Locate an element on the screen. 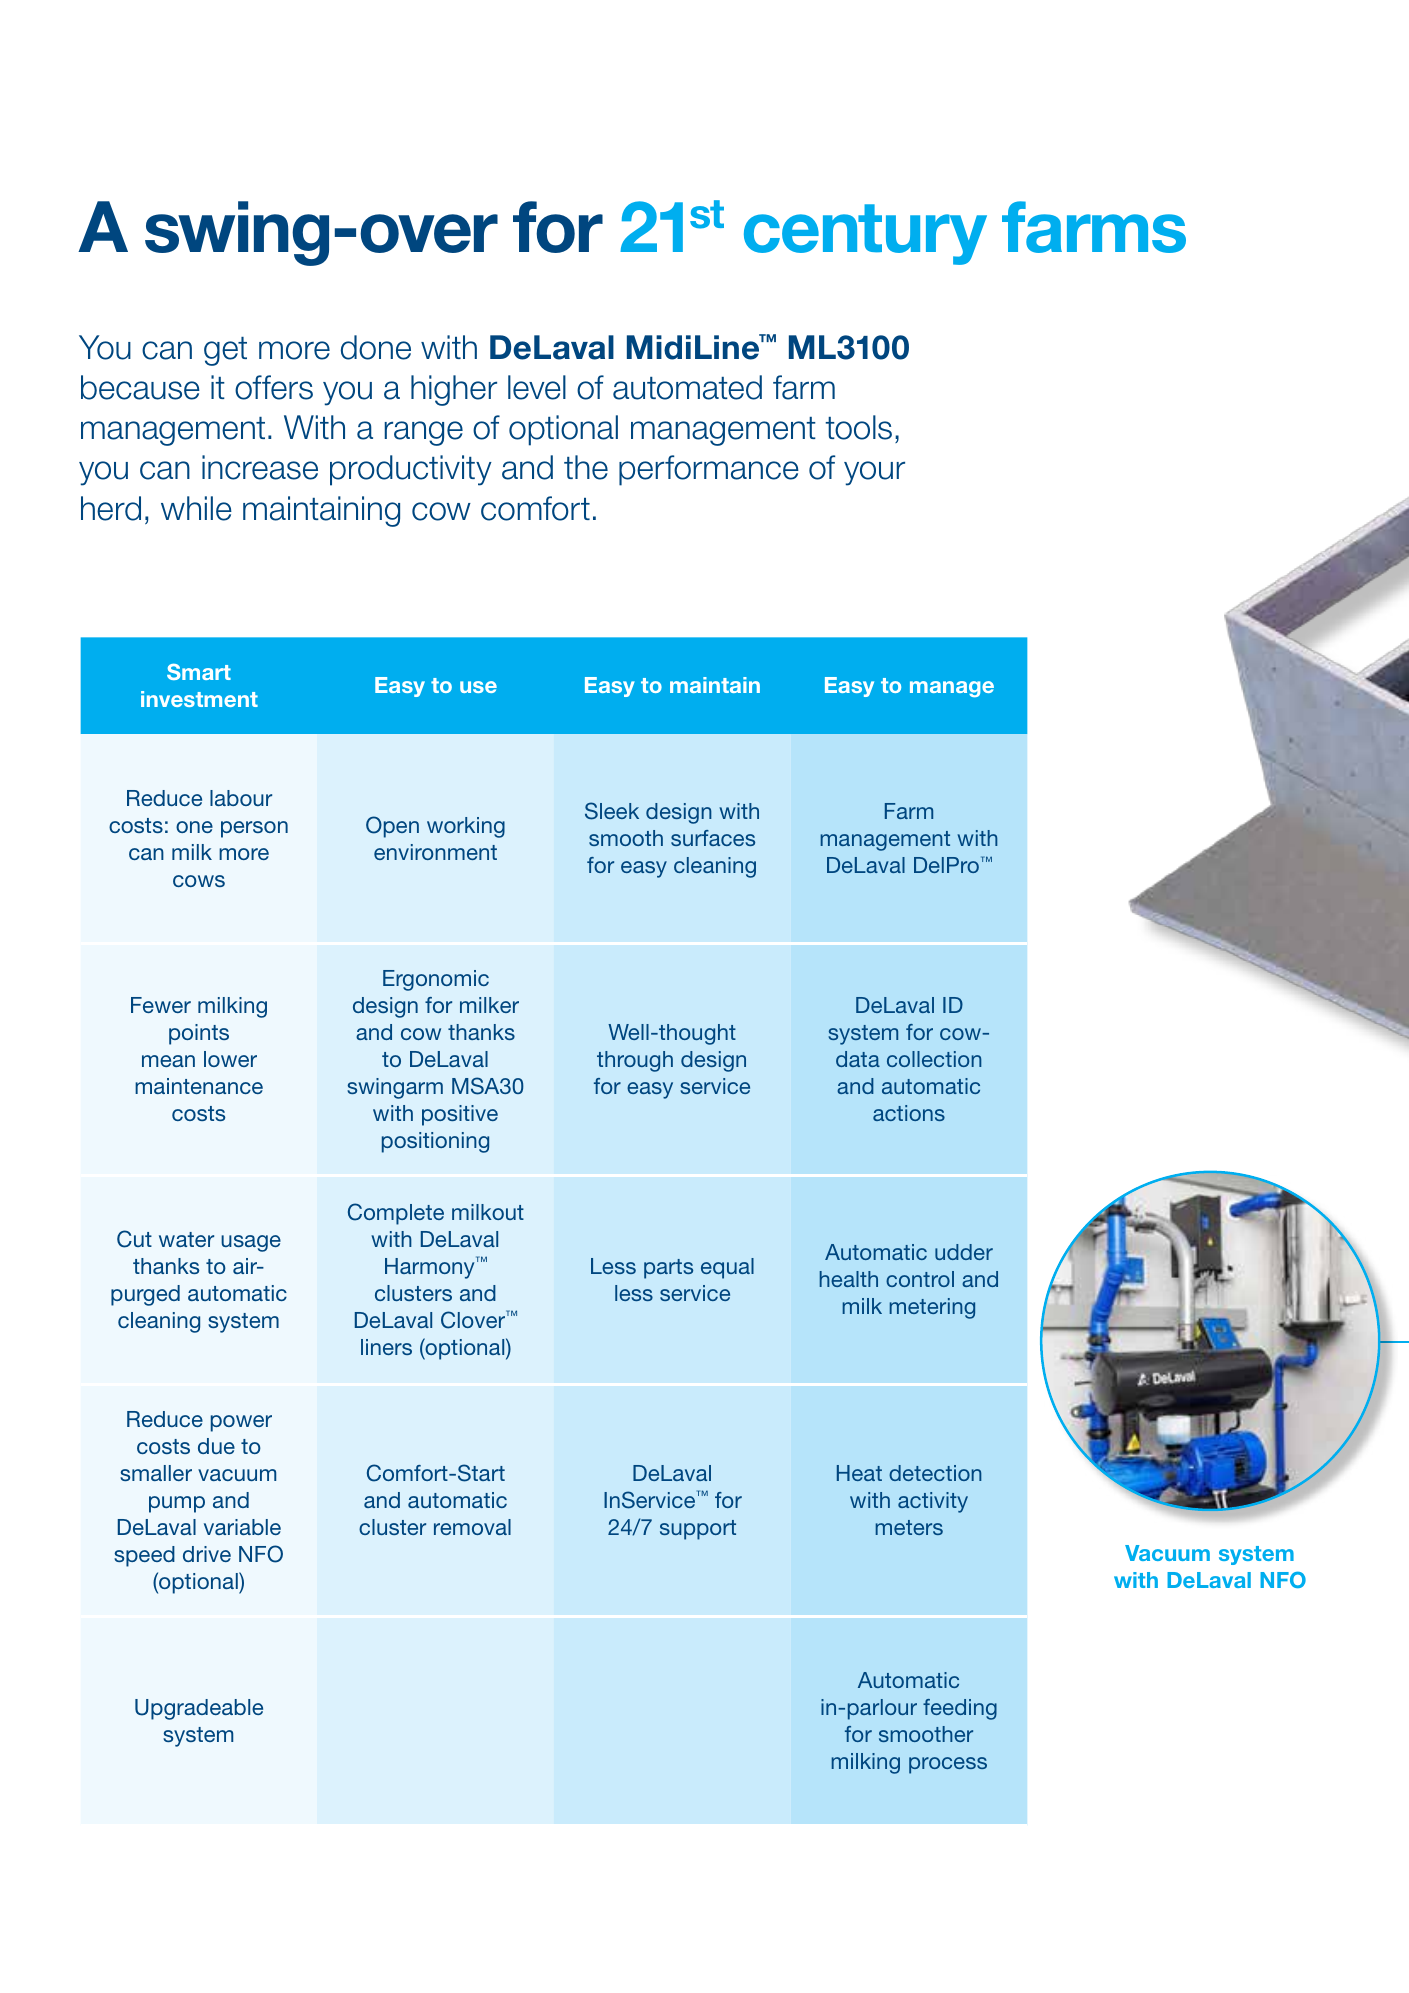 The width and height of the screenshot is (1409, 1993). your is located at coordinates (874, 473).
